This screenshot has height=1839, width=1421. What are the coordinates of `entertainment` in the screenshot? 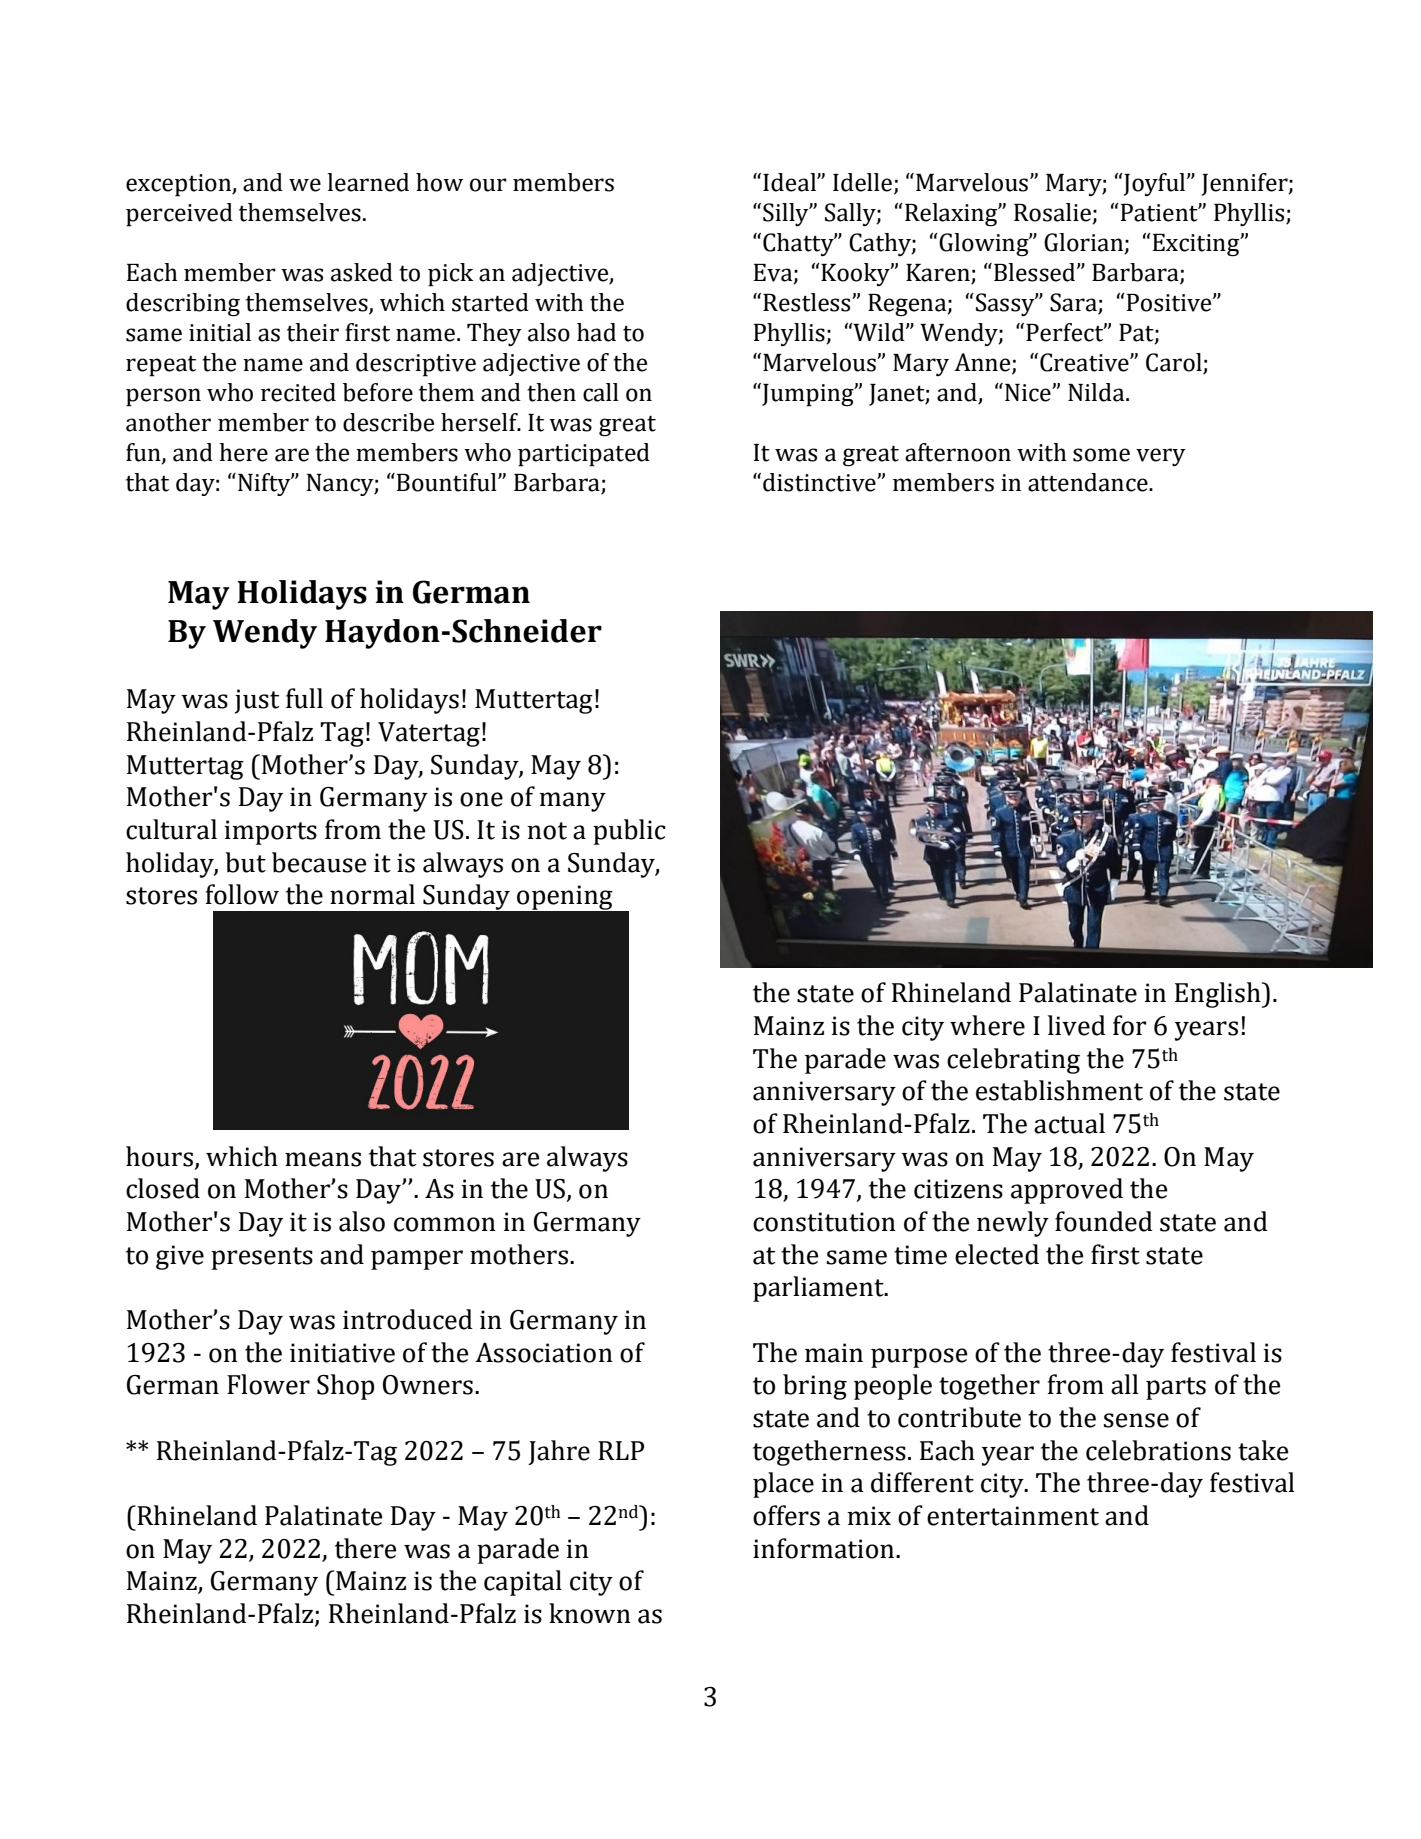 It's located at (1013, 1516).
